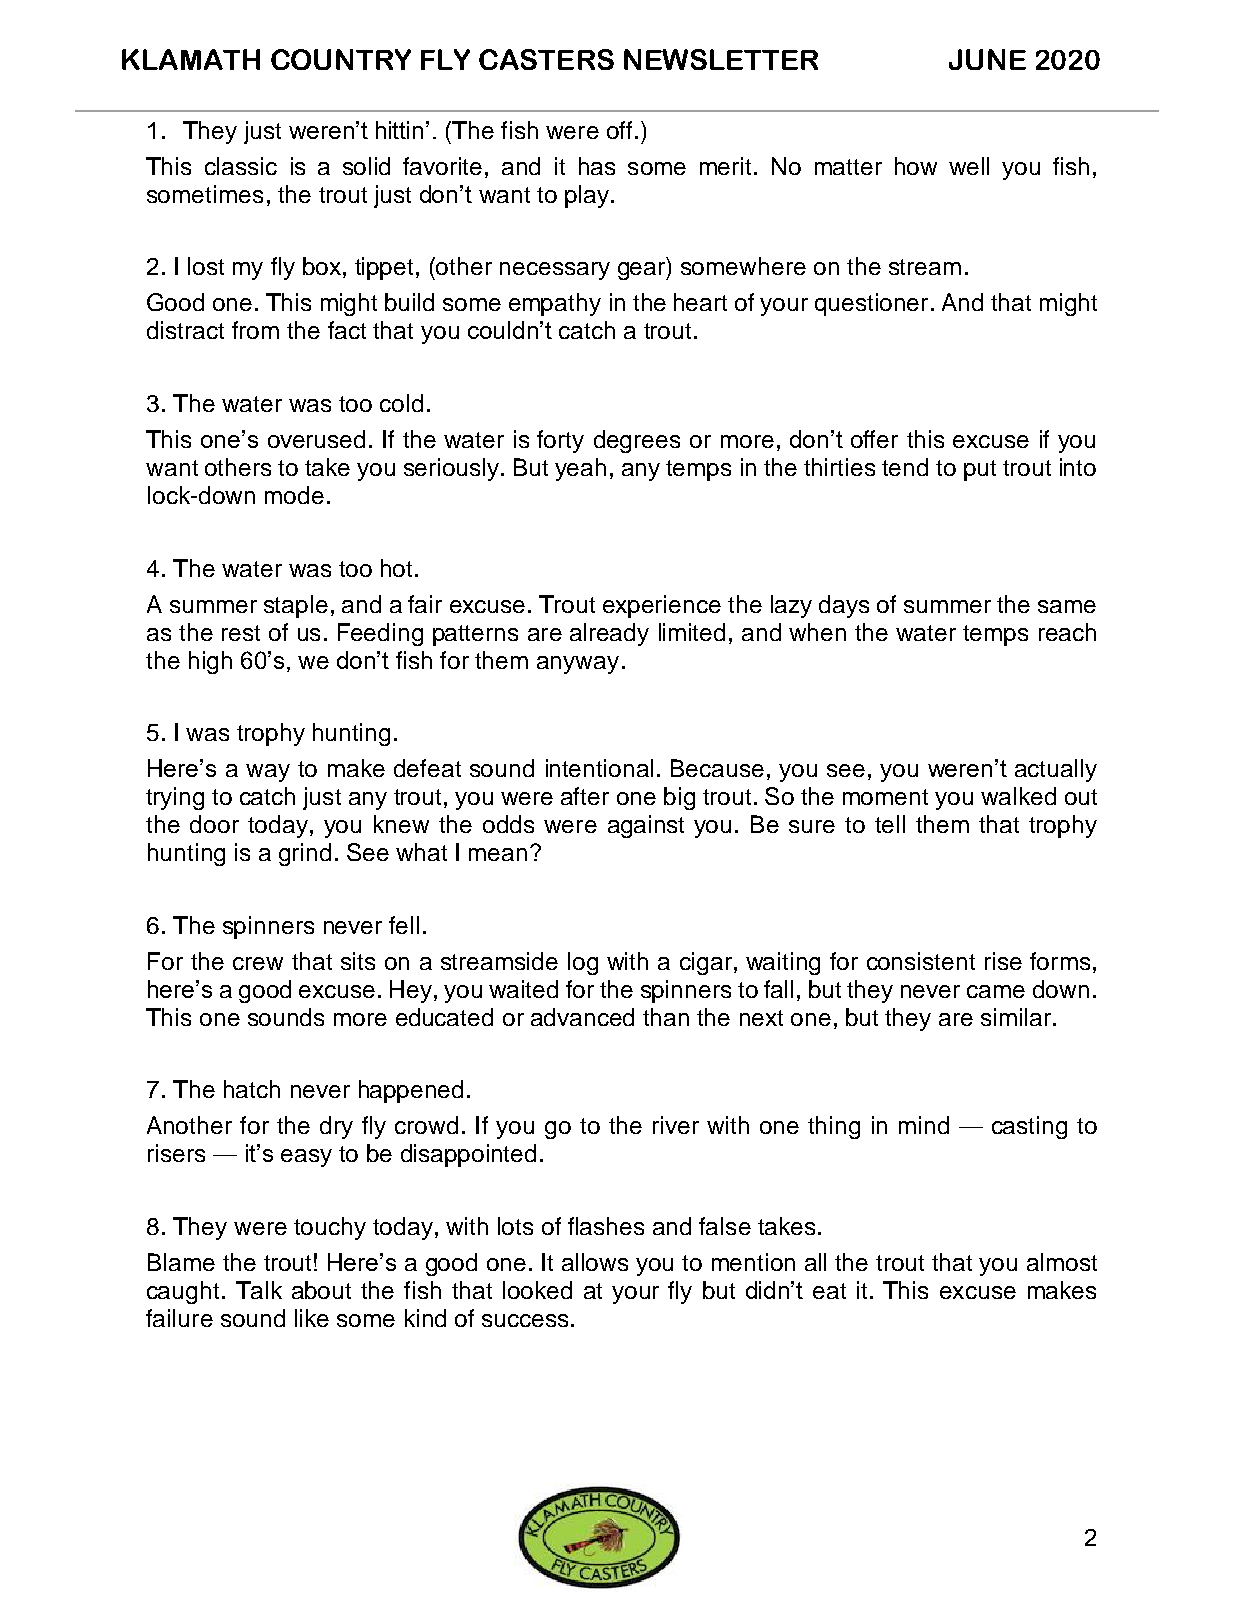 Image resolution: width=1243 pixels, height=1609 pixels. What do you see at coordinates (980, 470) in the image?
I see `put` at bounding box center [980, 470].
